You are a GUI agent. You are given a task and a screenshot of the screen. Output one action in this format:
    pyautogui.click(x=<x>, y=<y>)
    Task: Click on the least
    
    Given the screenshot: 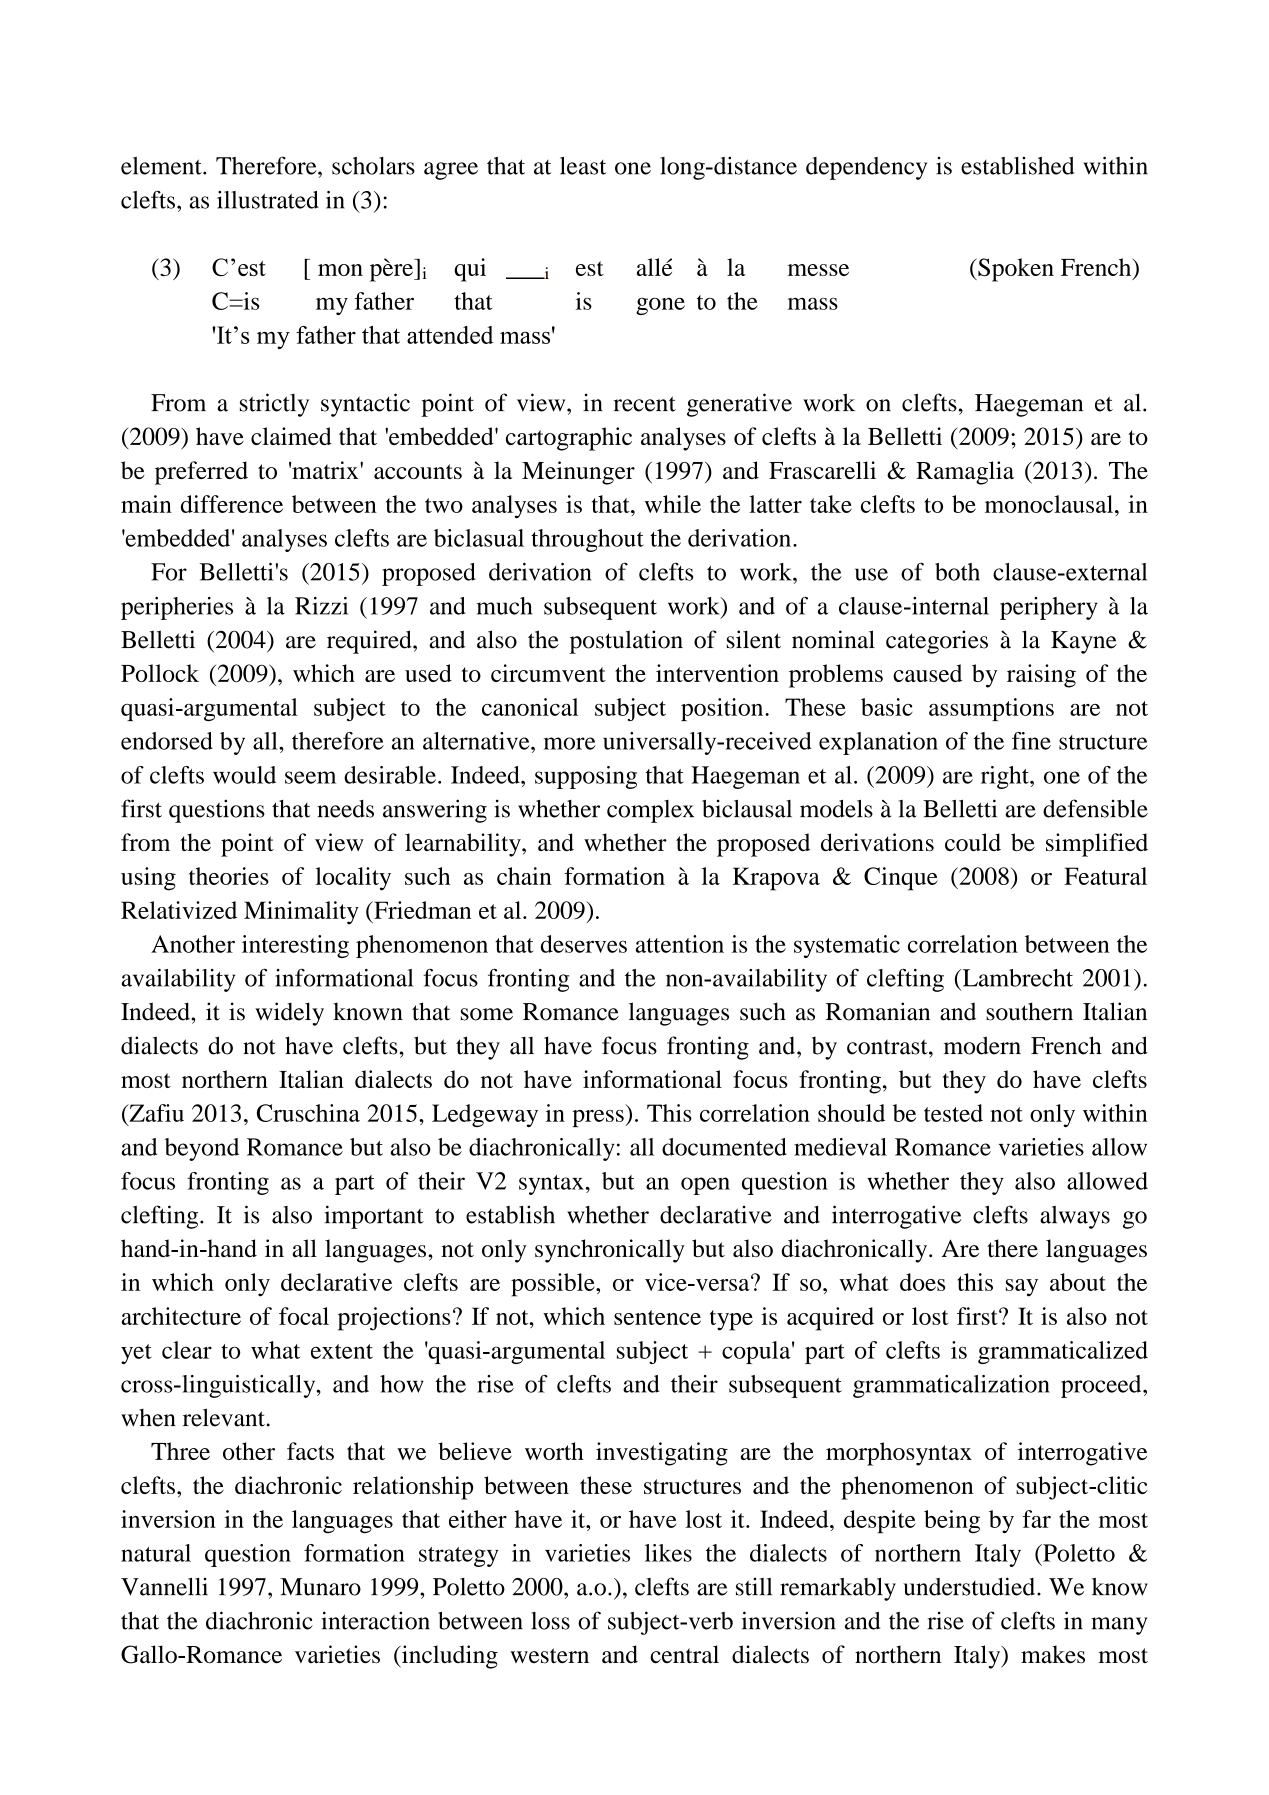 What is the action you would take?
    pyautogui.click(x=583, y=166)
